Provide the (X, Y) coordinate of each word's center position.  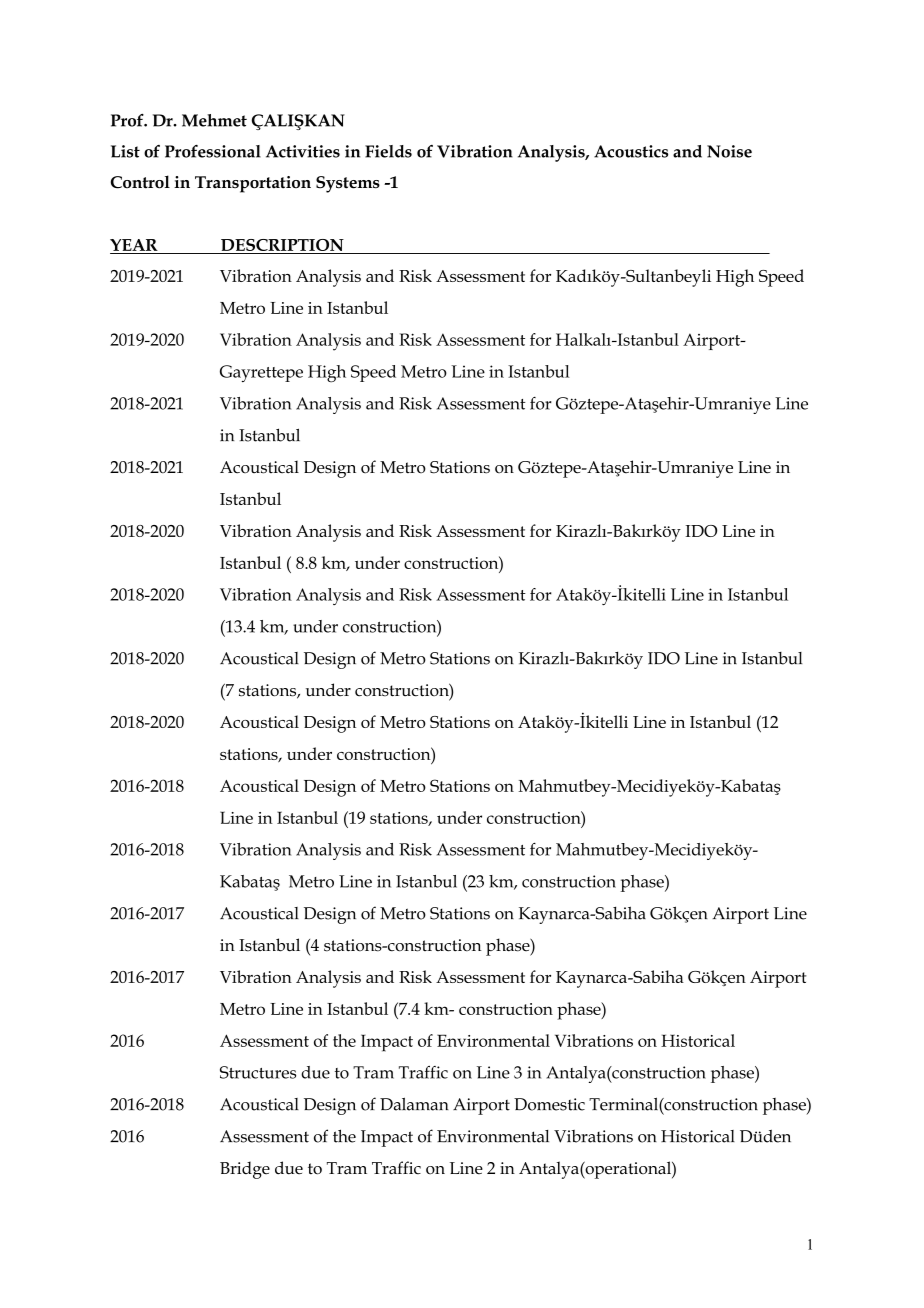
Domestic (549, 1104)
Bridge (245, 1170)
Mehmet (214, 120)
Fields (388, 151)
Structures (258, 1072)
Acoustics (631, 151)
